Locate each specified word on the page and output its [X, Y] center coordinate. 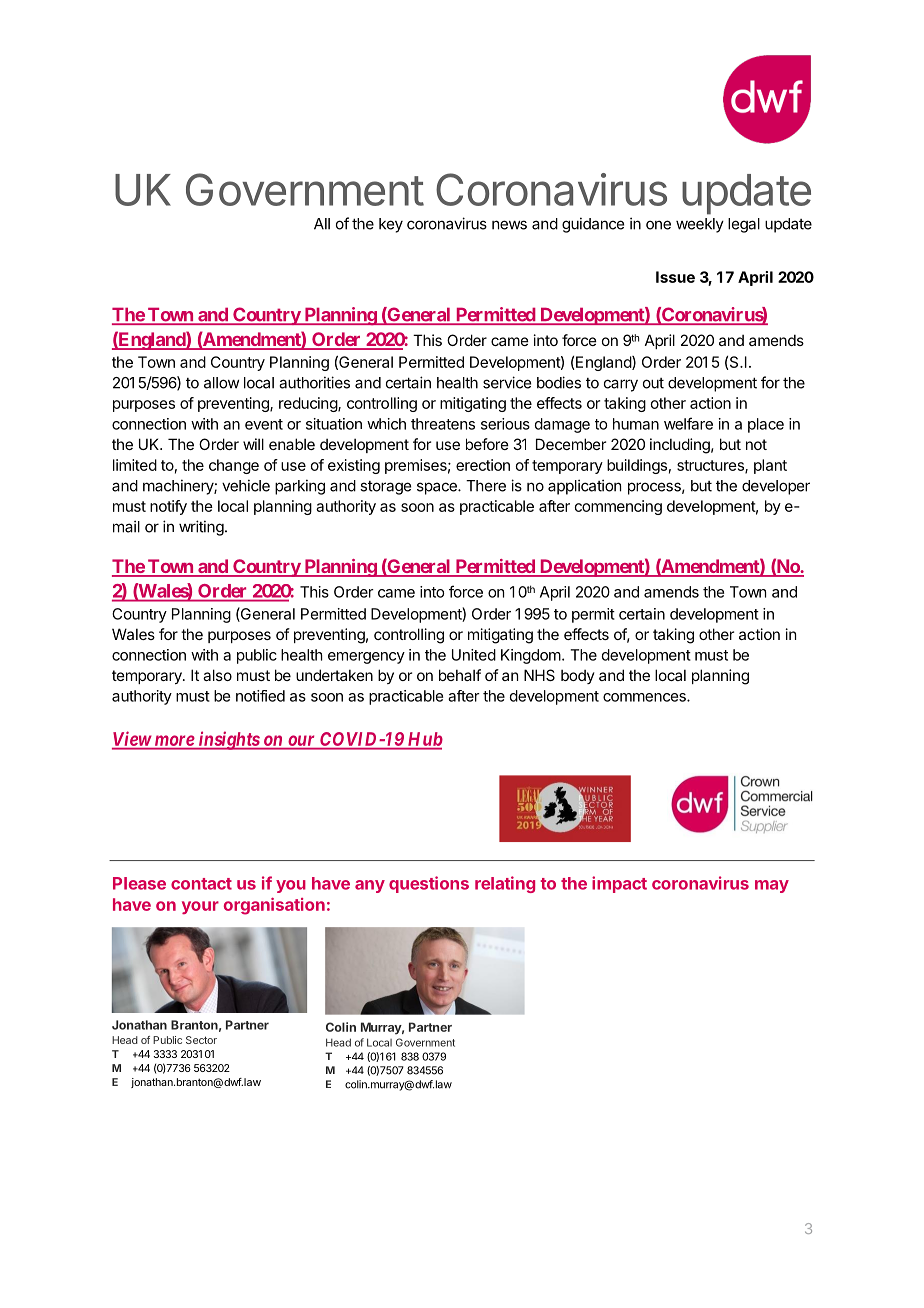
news [509, 225]
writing [201, 528]
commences [645, 697]
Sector [201, 1040]
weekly [700, 225]
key [391, 225]
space [438, 488]
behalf [460, 675]
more [174, 741]
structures [711, 466]
